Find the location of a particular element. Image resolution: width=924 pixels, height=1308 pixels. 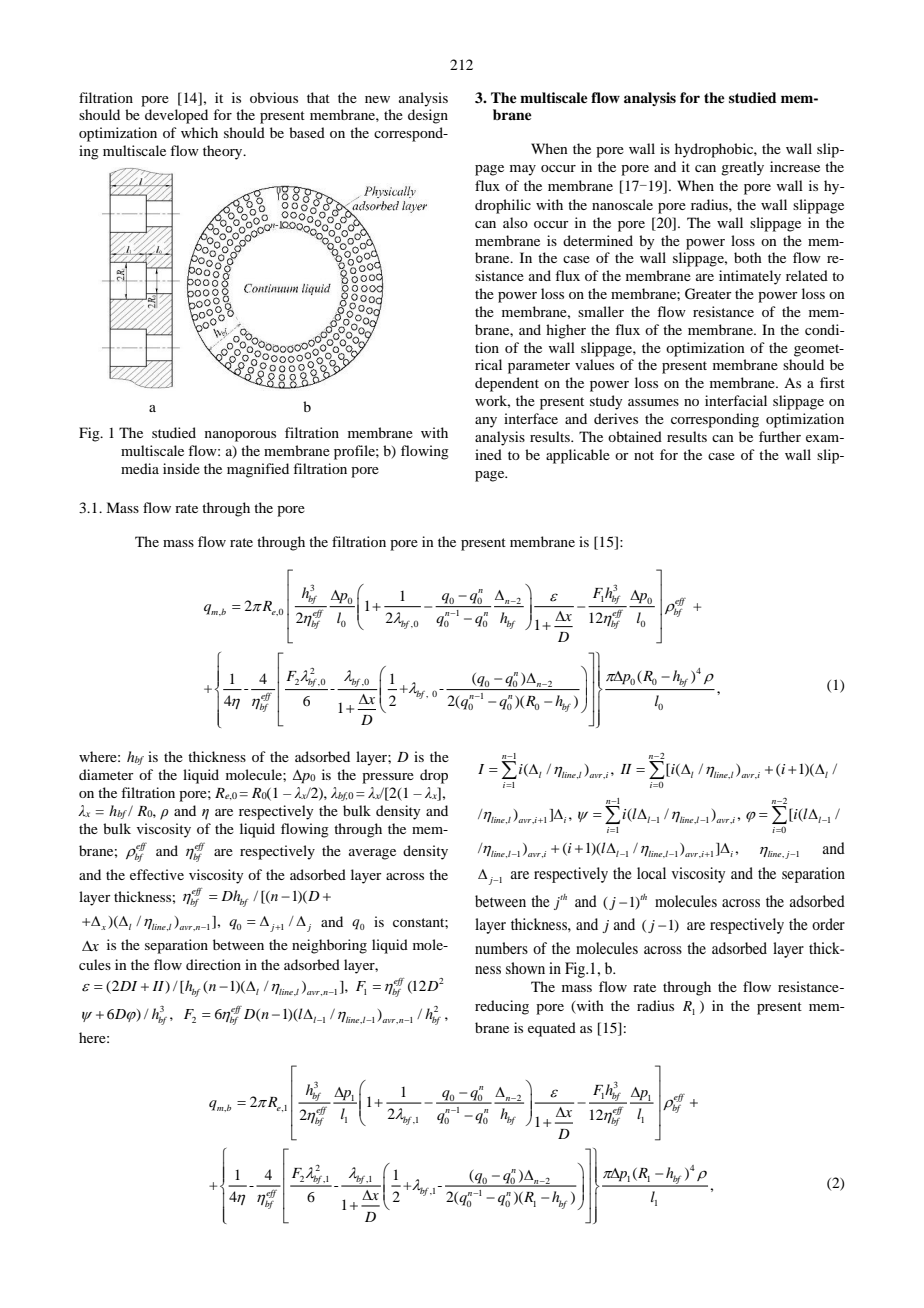

order is located at coordinates (828, 924).
